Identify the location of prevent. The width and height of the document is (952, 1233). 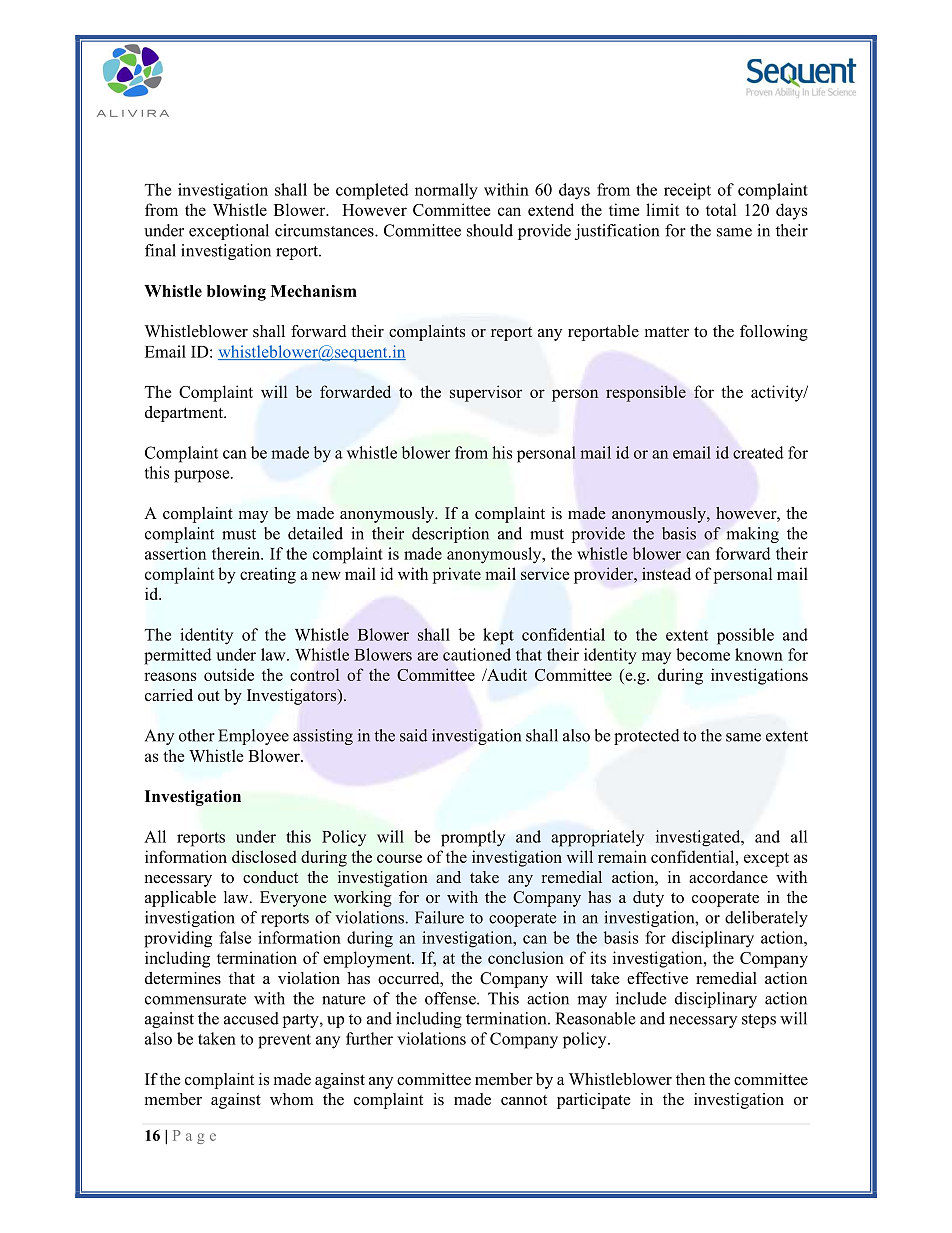
(284, 1041).
